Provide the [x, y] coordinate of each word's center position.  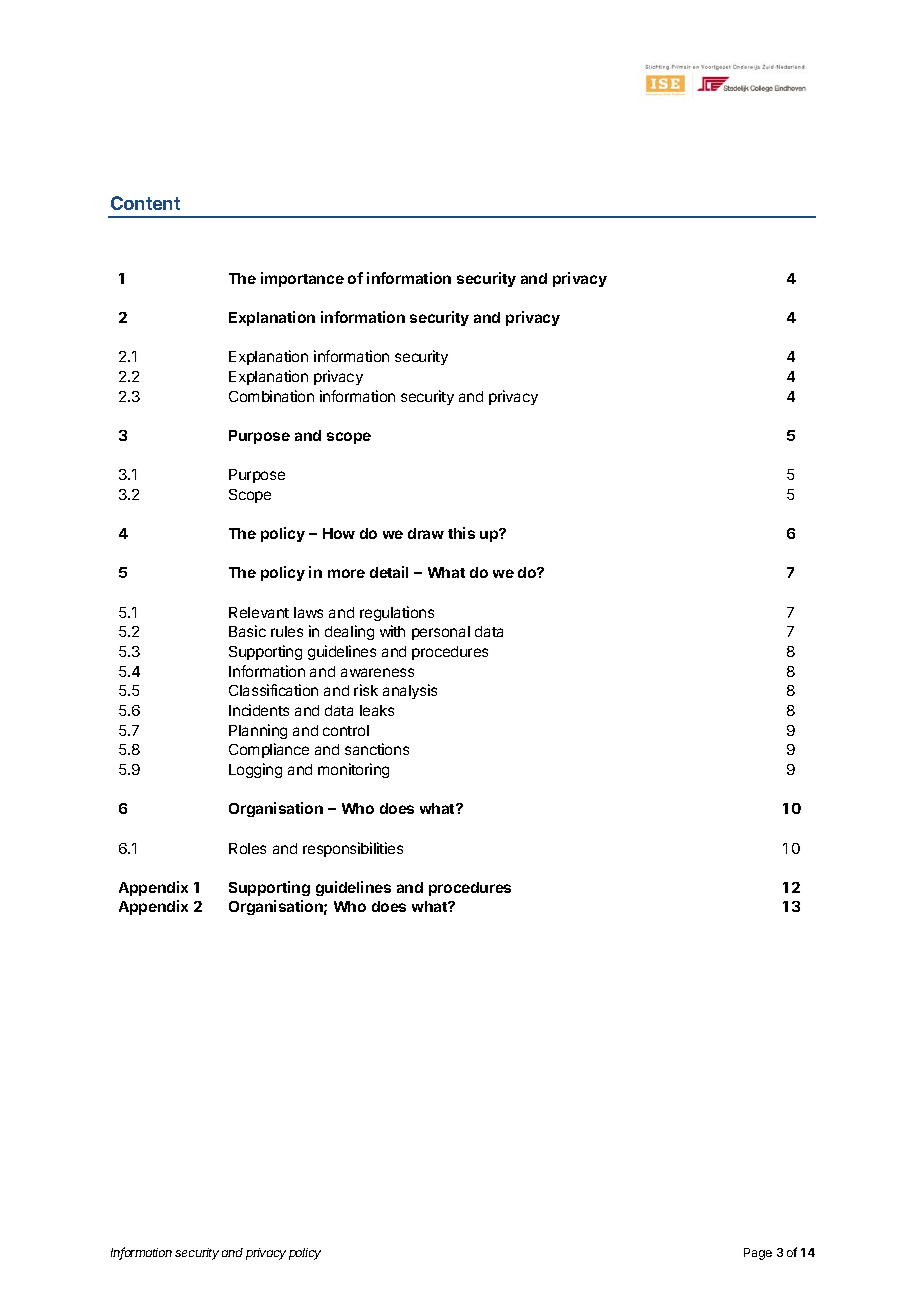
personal [441, 633]
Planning [258, 731]
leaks [377, 710]
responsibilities [353, 849]
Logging [255, 770]
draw [426, 533]
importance [302, 279]
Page [758, 1254]
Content [145, 203]
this [461, 533]
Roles [247, 848]
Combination [271, 396]
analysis [410, 691]
